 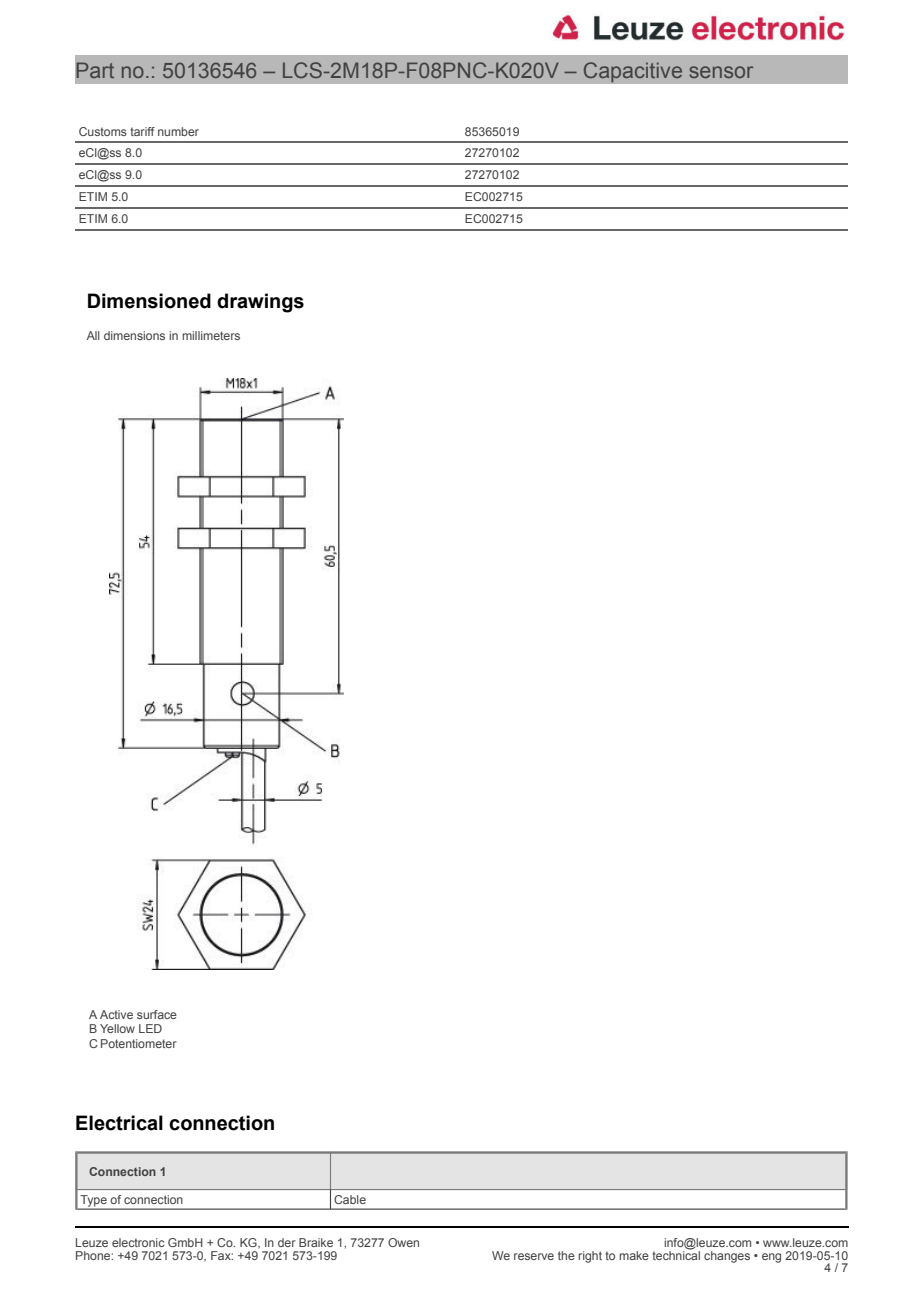 I want to click on drawings, so click(x=260, y=303).
